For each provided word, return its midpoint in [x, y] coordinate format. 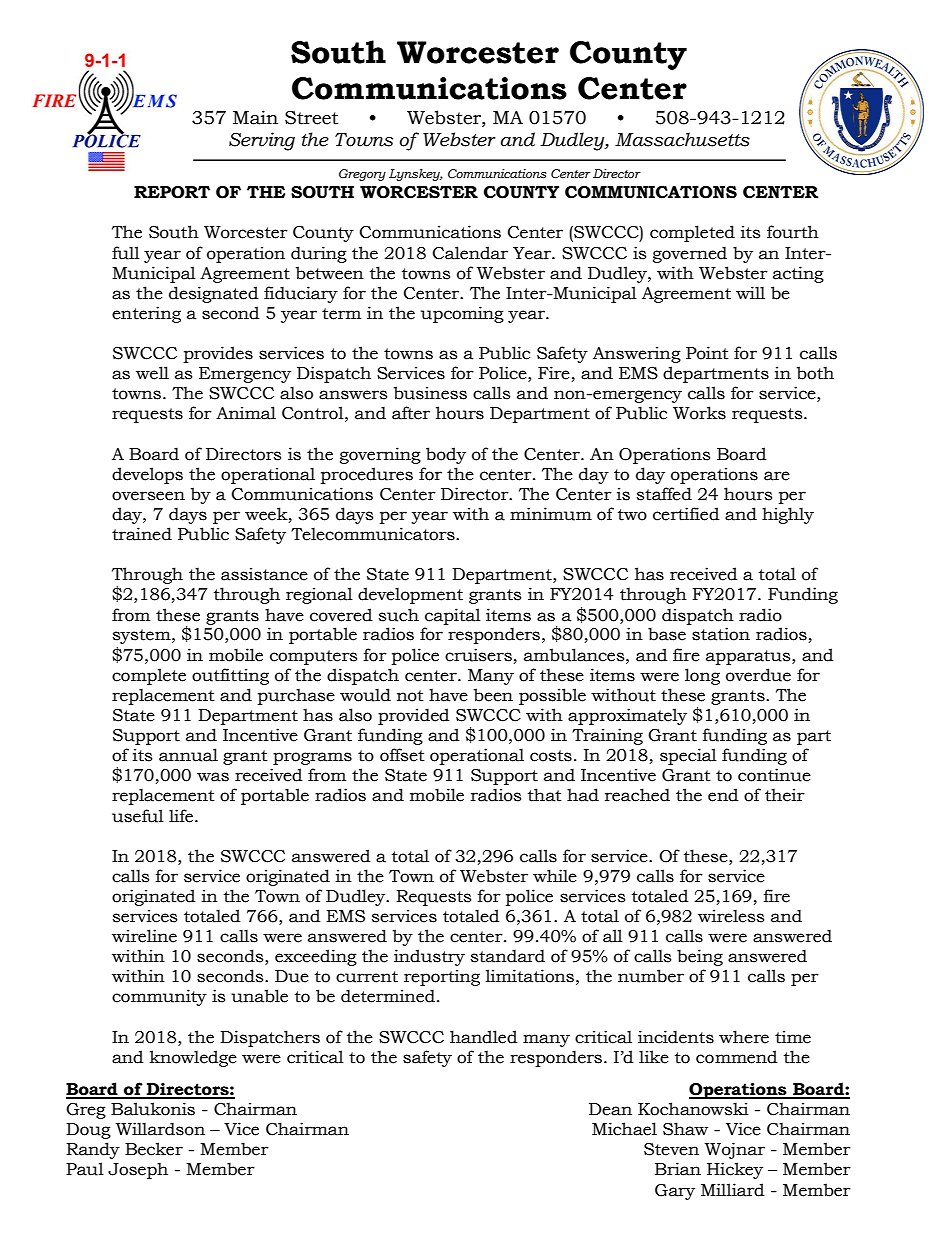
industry [429, 957]
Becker [154, 1149]
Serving [262, 141]
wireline [144, 936]
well [152, 373]
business [430, 393]
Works [699, 413]
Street [311, 118]
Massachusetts [682, 139]
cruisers [478, 655]
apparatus [749, 657]
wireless [731, 916]
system [143, 636]
